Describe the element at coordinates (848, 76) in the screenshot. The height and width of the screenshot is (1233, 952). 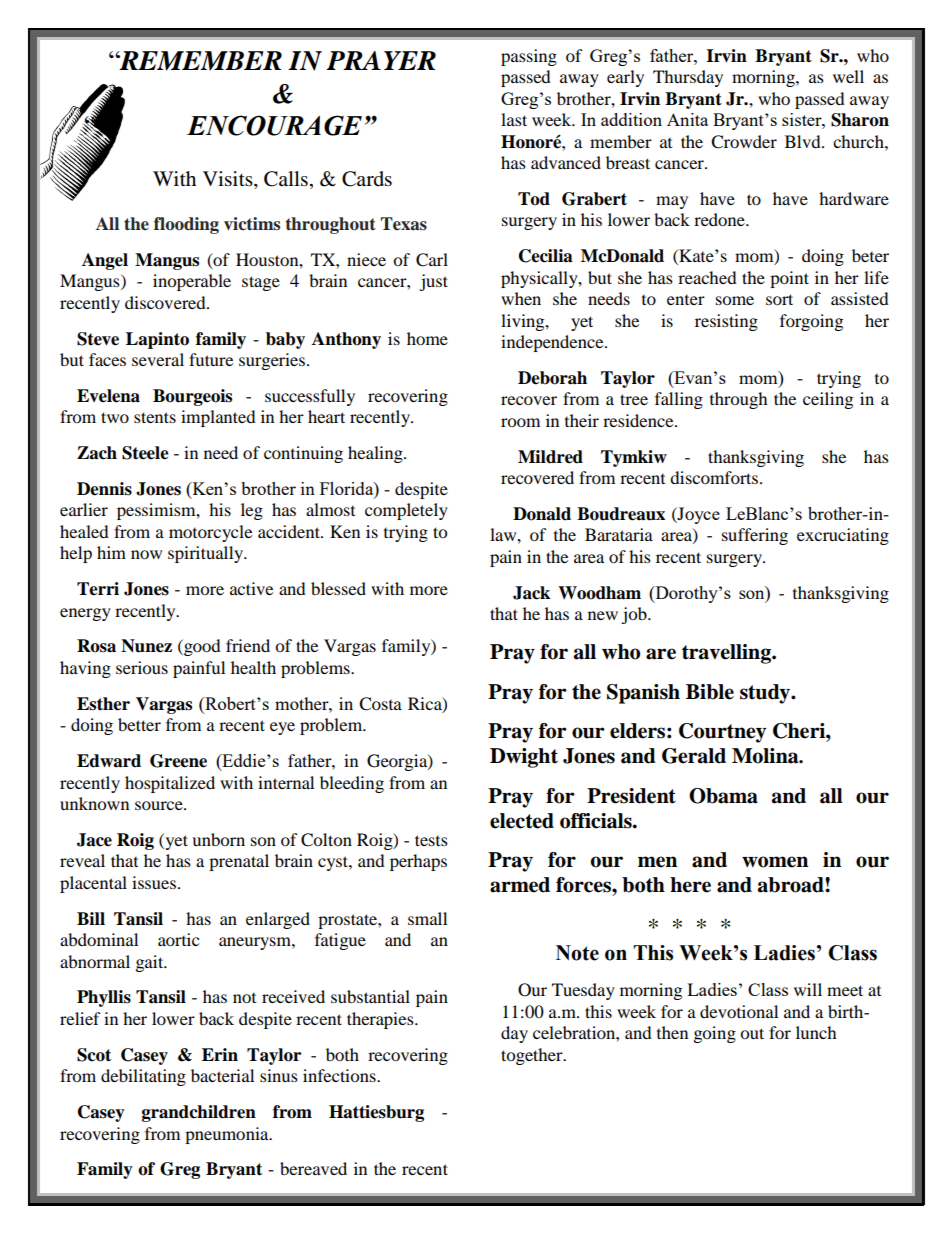
I see `well` at that location.
